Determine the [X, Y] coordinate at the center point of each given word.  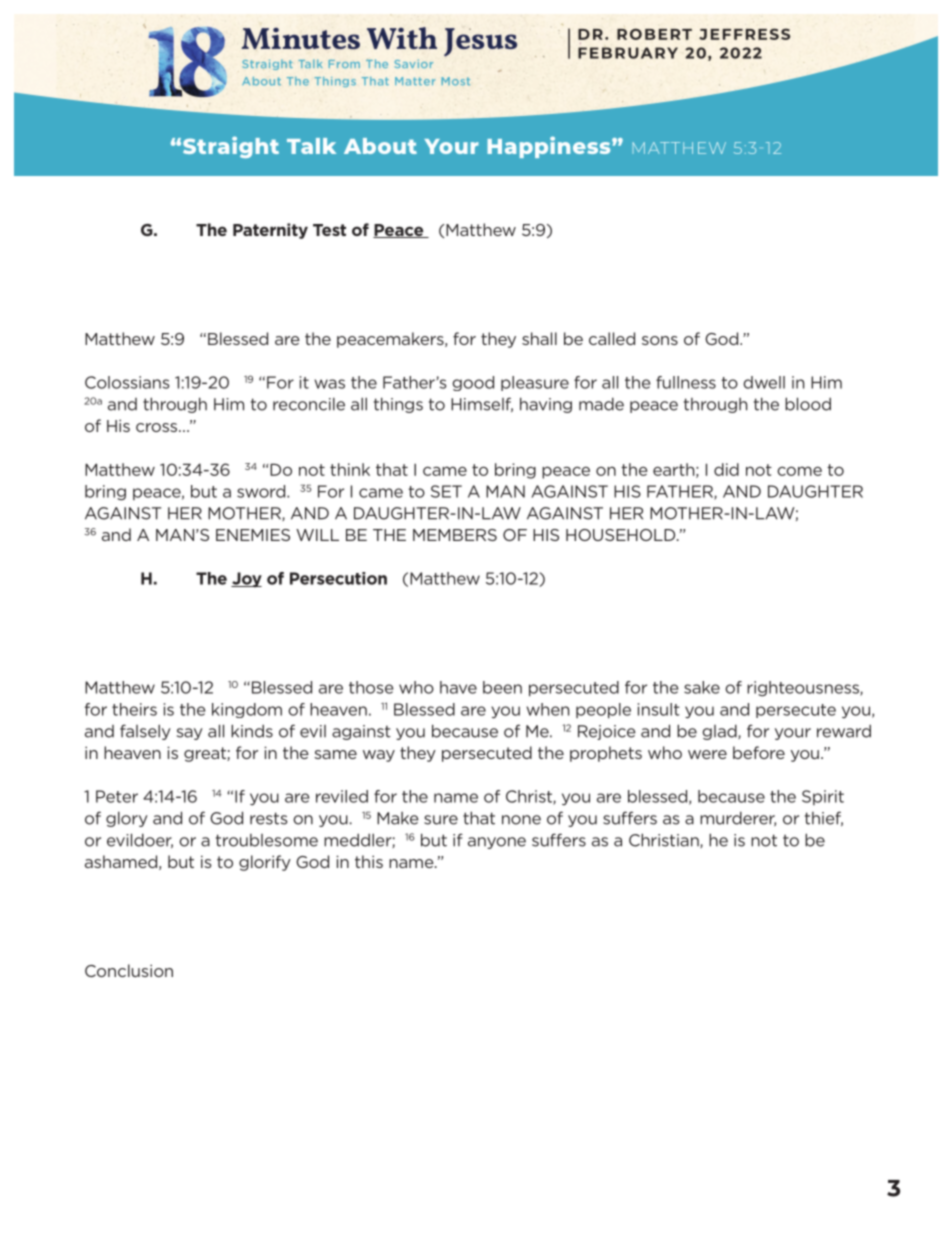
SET [446, 491]
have [458, 687]
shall [539, 338]
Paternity [270, 231]
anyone [497, 843]
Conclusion [129, 970]
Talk [311, 146]
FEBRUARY [628, 53]
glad [720, 732]
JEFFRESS [744, 34]
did [726, 469]
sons [660, 340]
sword [262, 491]
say [190, 734]
